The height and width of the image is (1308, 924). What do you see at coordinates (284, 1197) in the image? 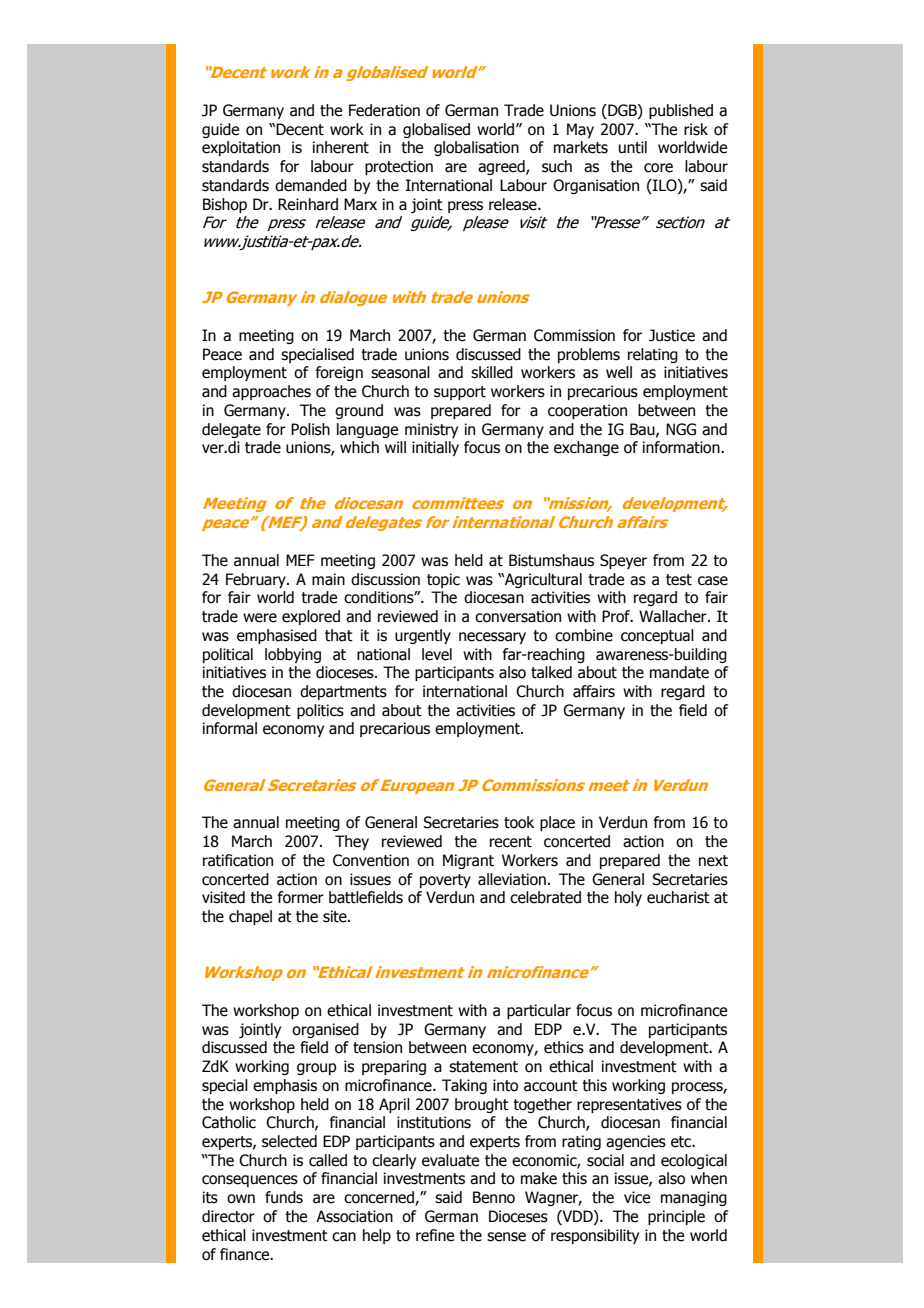
I see `funds` at bounding box center [284, 1197].
